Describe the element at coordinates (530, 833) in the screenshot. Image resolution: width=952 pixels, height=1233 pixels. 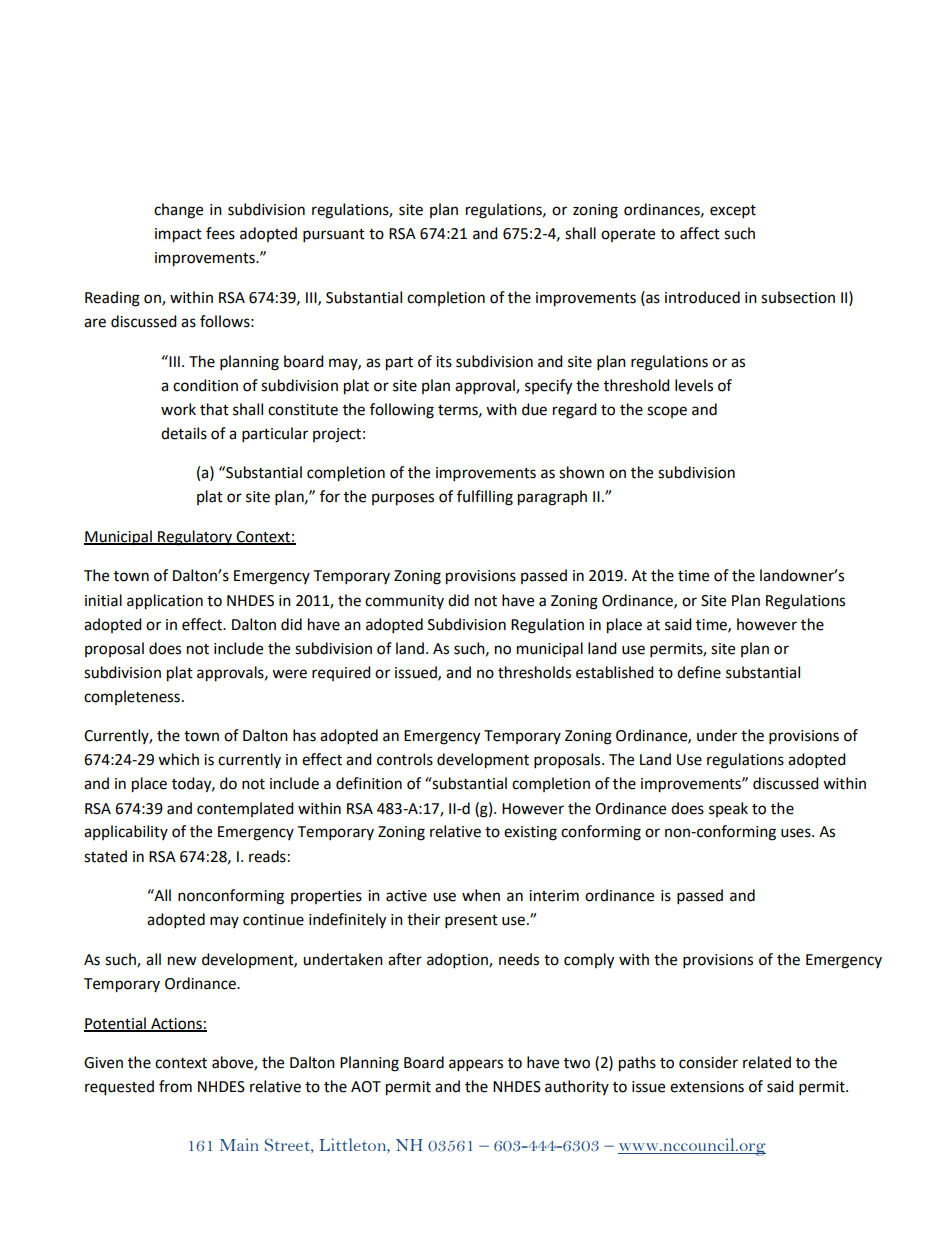
I see `existing` at that location.
